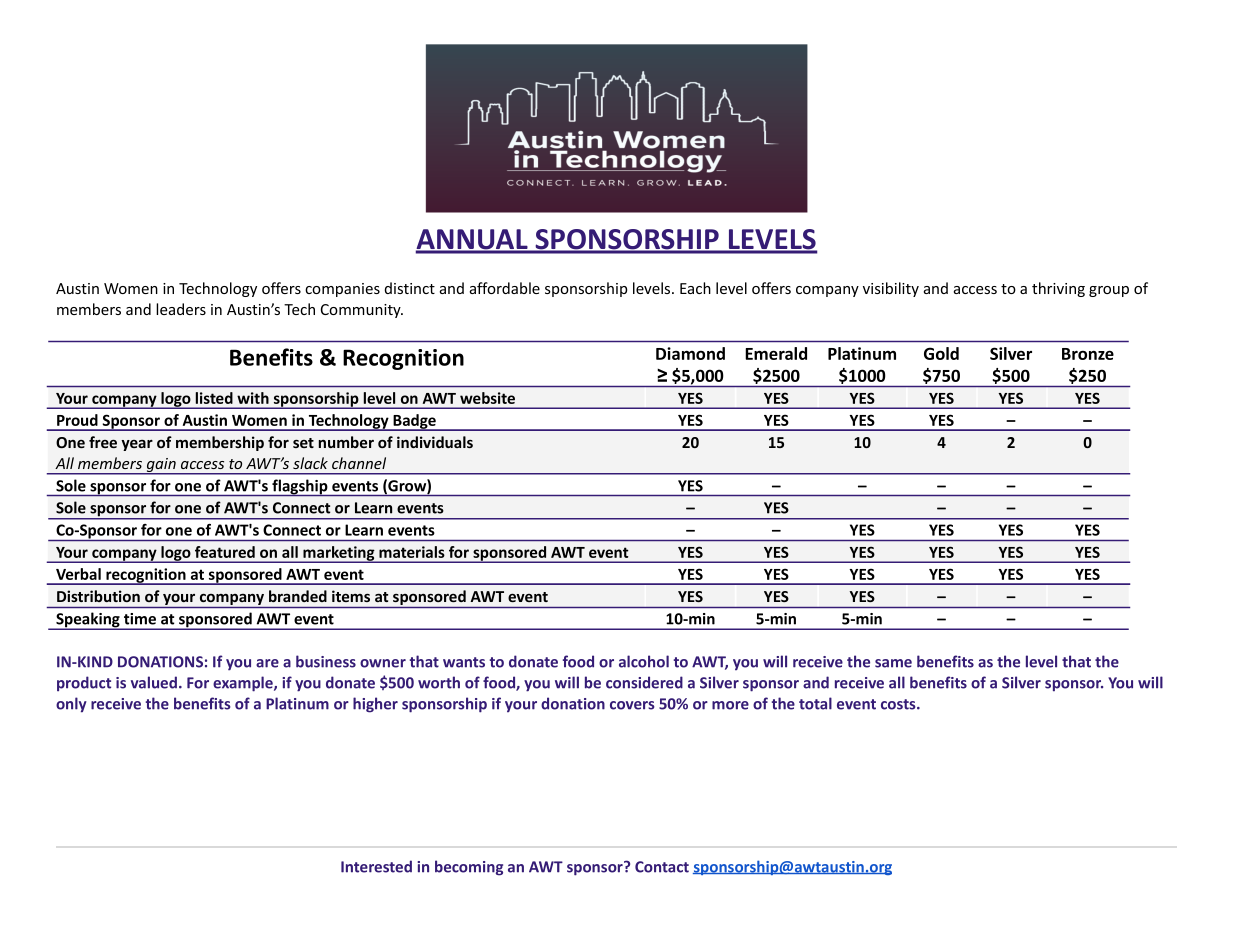  Describe the element at coordinates (469, 868) in the screenshot. I see `becoming` at that location.
